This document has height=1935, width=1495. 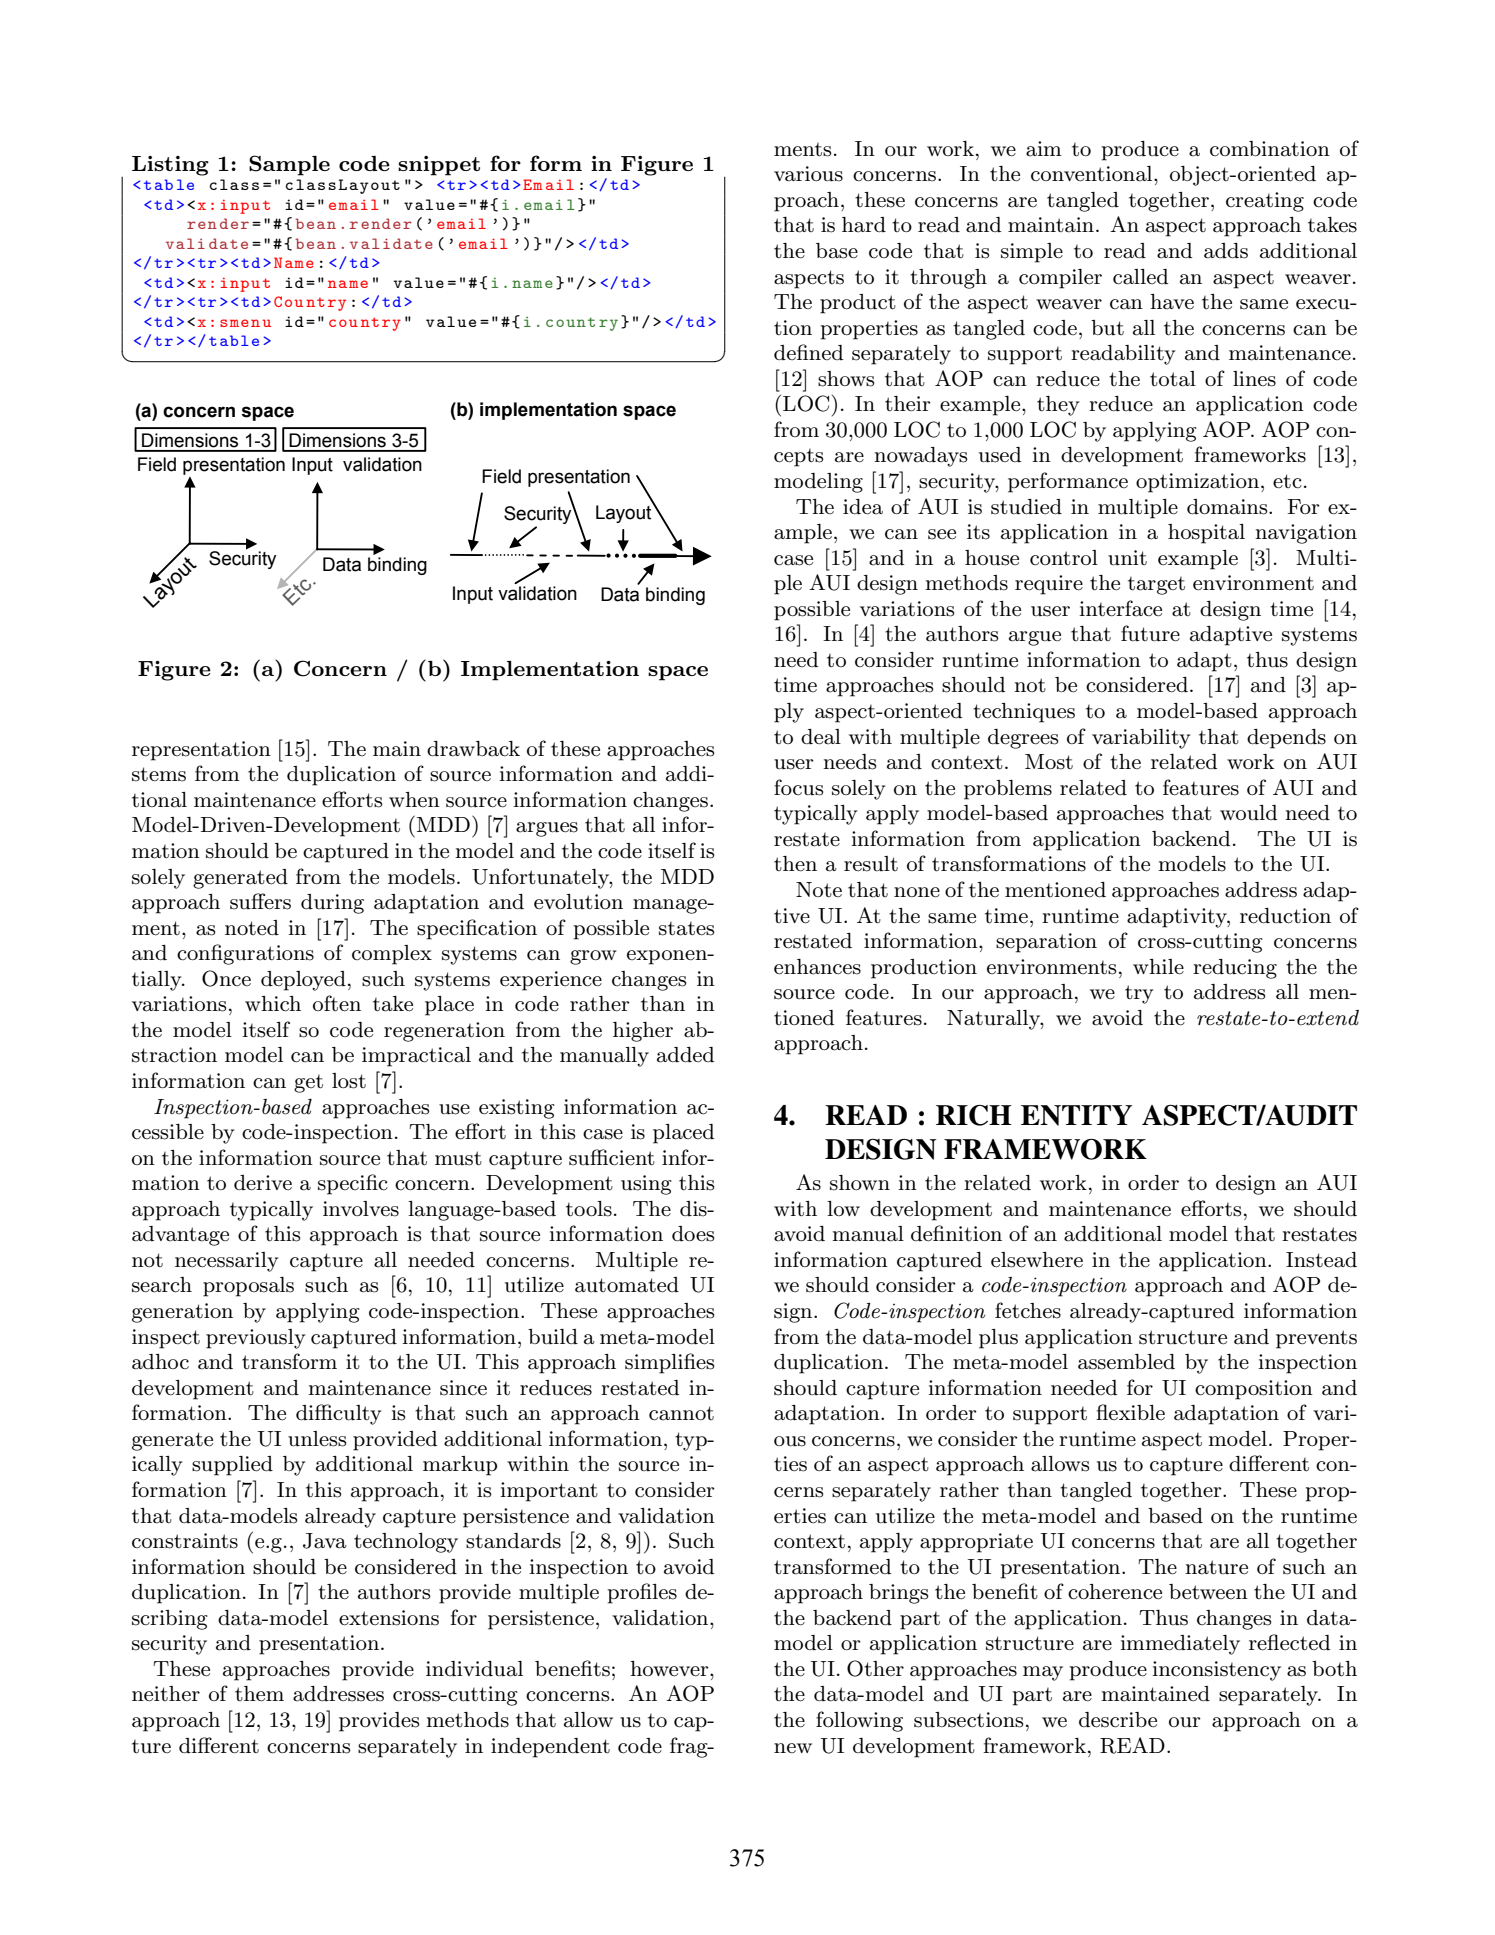 What do you see at coordinates (386, 223) in the document?
I see `ender` at bounding box center [386, 223].
